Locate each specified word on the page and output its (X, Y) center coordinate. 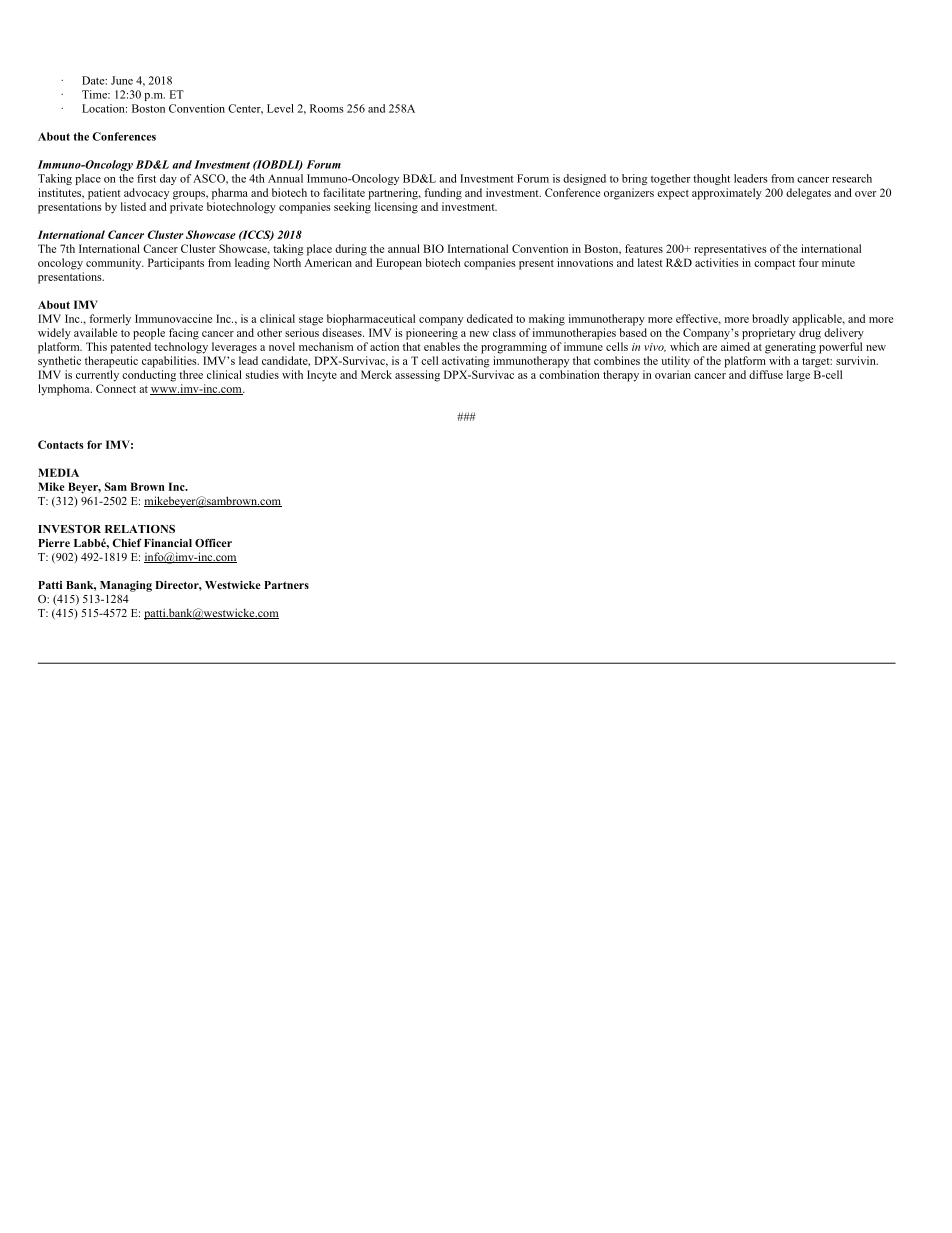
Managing (126, 586)
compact (774, 265)
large (798, 376)
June (122, 80)
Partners (286, 585)
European (399, 264)
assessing (417, 376)
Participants (176, 264)
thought (711, 179)
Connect (116, 388)
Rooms (326, 108)
